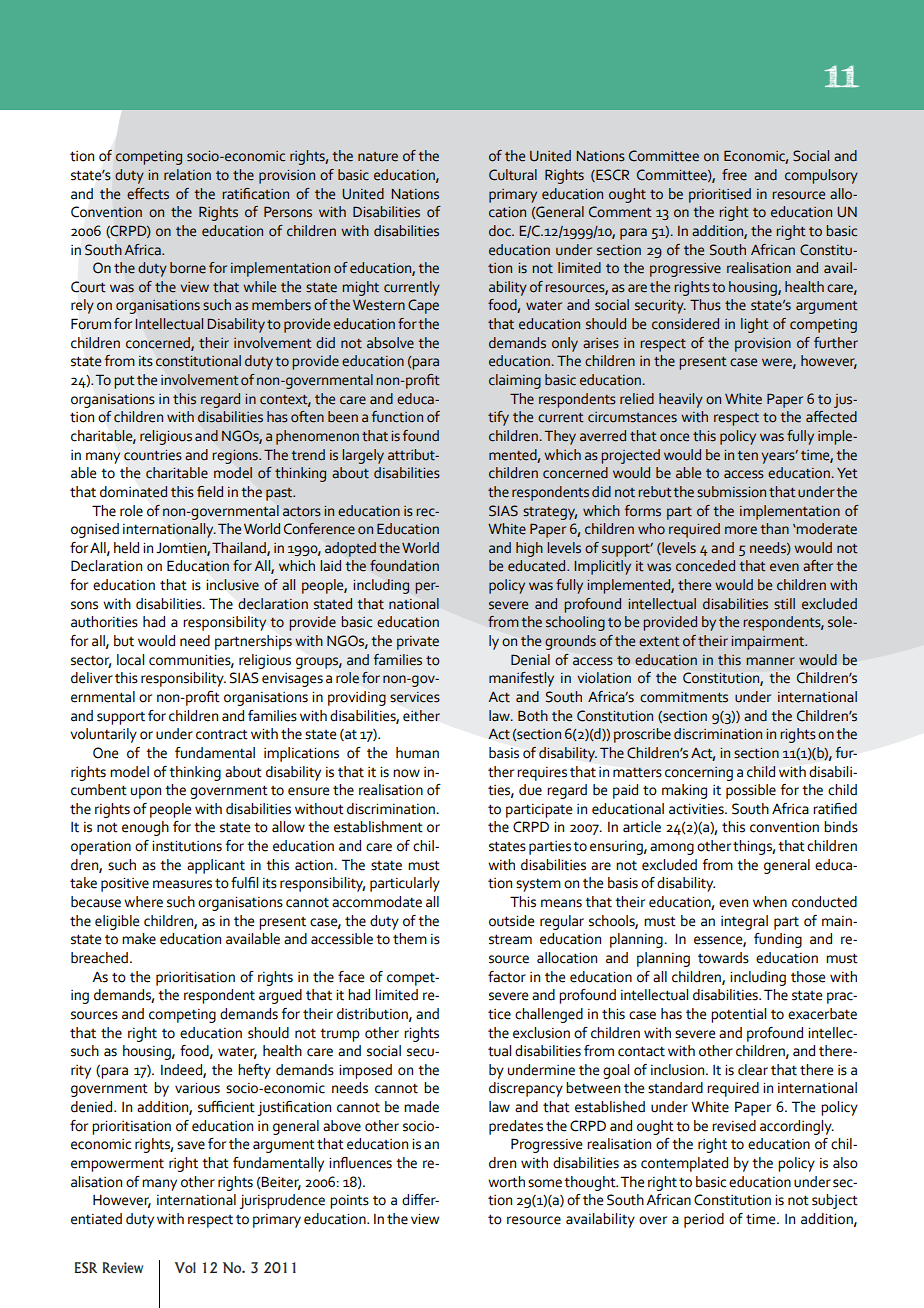  What do you see at coordinates (513, 175) in the document?
I see `Cultural` at bounding box center [513, 175].
